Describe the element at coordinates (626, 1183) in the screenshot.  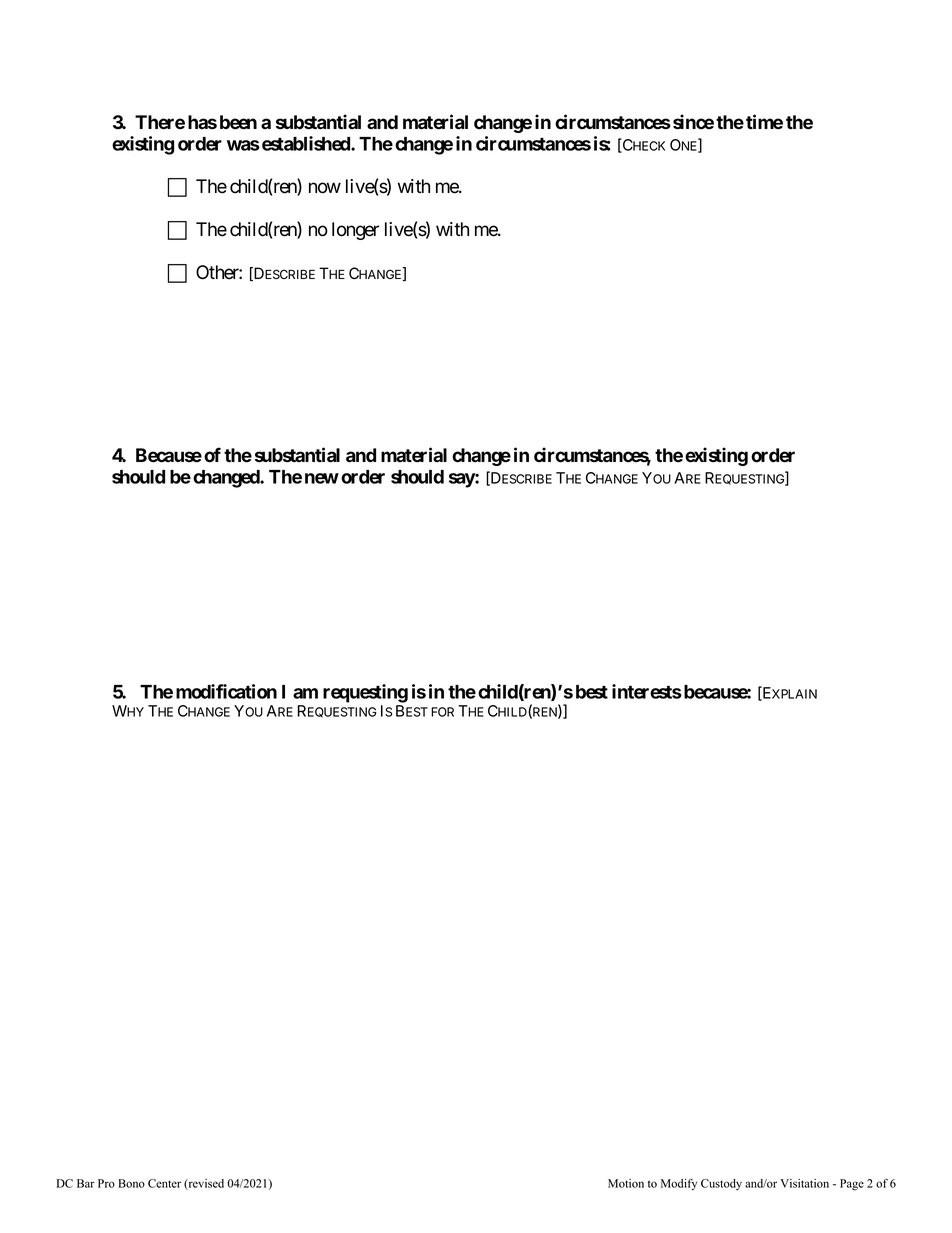
I see `Motion` at that location.
